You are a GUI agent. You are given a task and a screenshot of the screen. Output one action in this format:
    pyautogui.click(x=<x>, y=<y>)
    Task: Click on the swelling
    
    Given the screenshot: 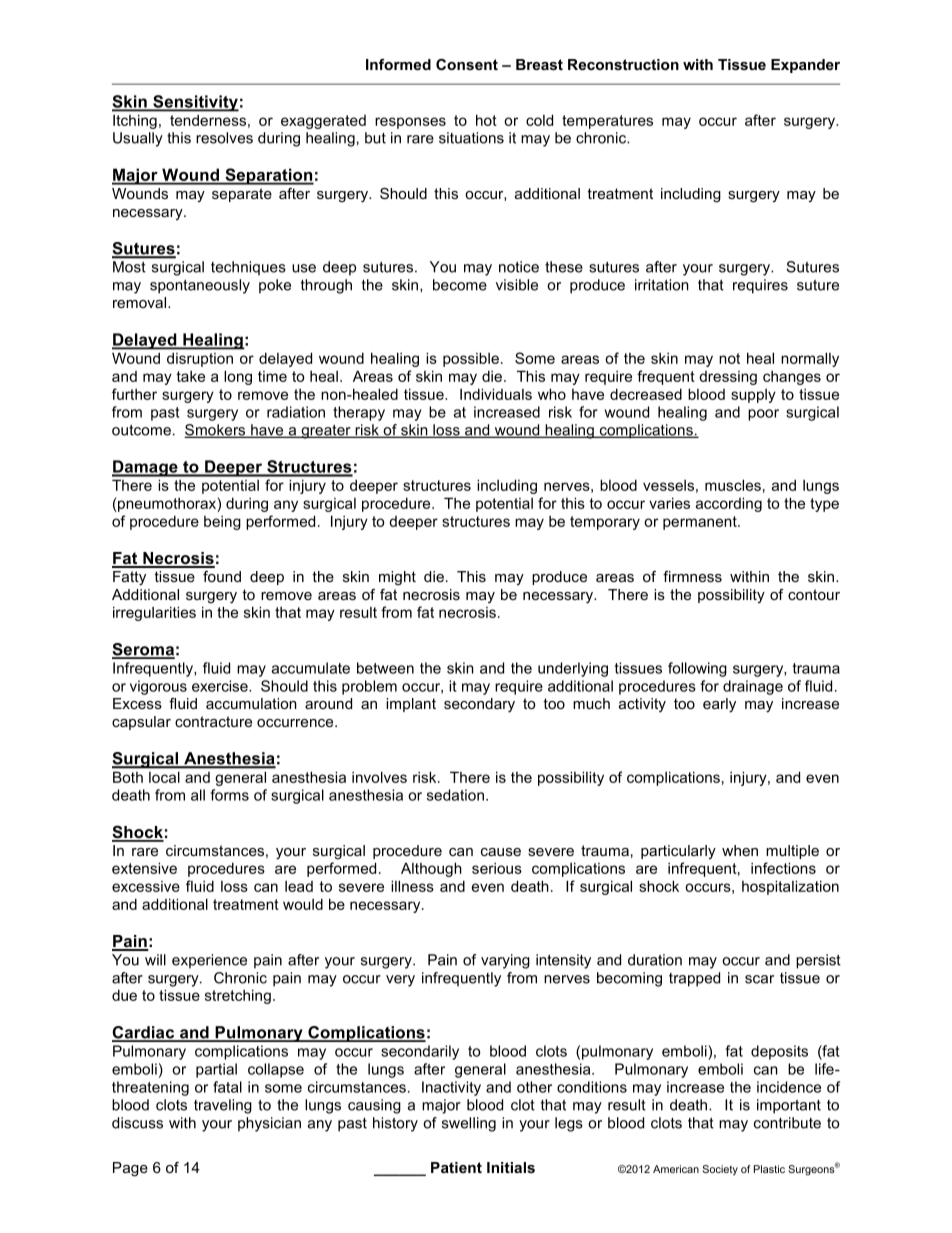 What is the action you would take?
    pyautogui.click(x=469, y=1124)
